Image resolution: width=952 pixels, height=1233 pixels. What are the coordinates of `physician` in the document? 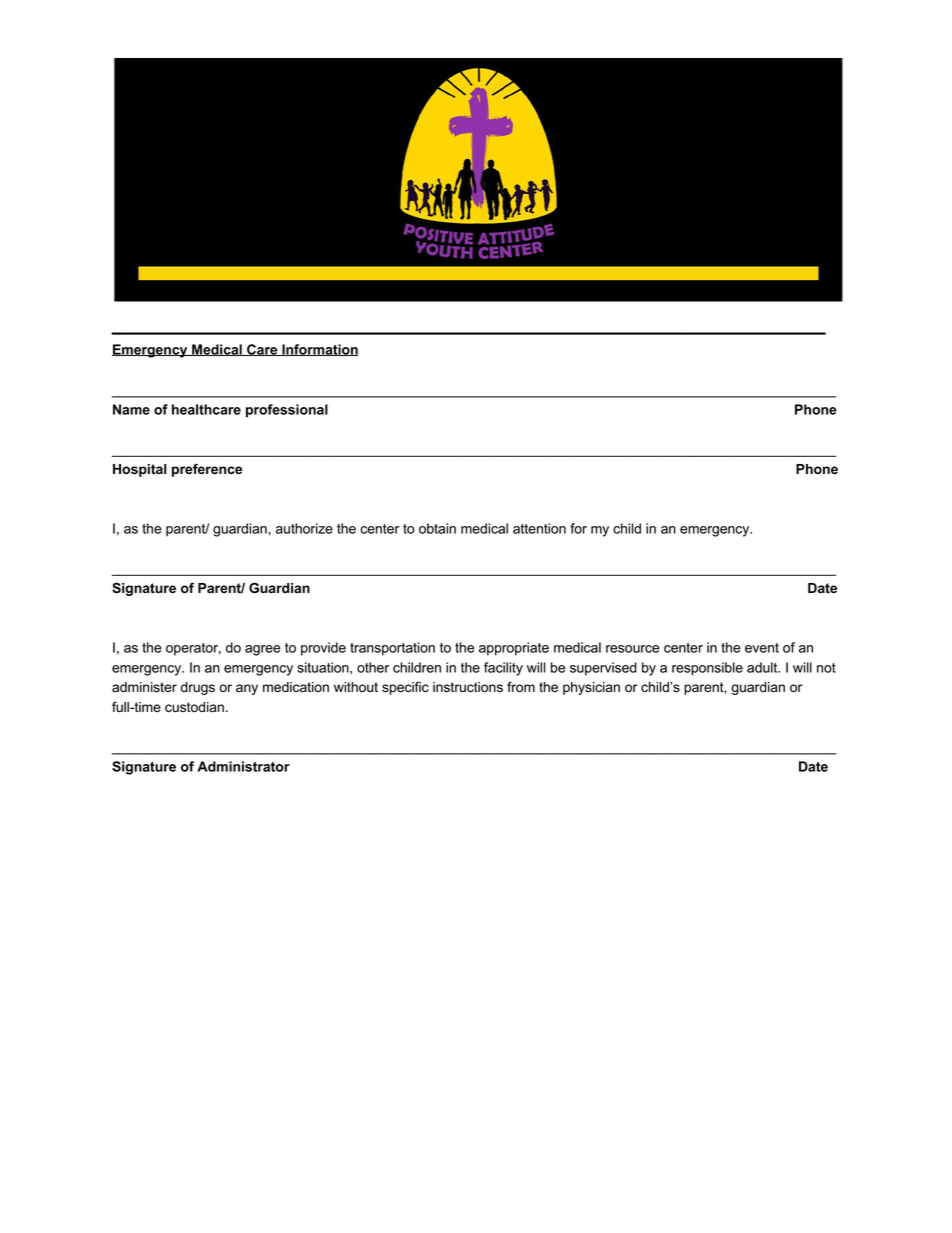 It's located at (591, 688).
